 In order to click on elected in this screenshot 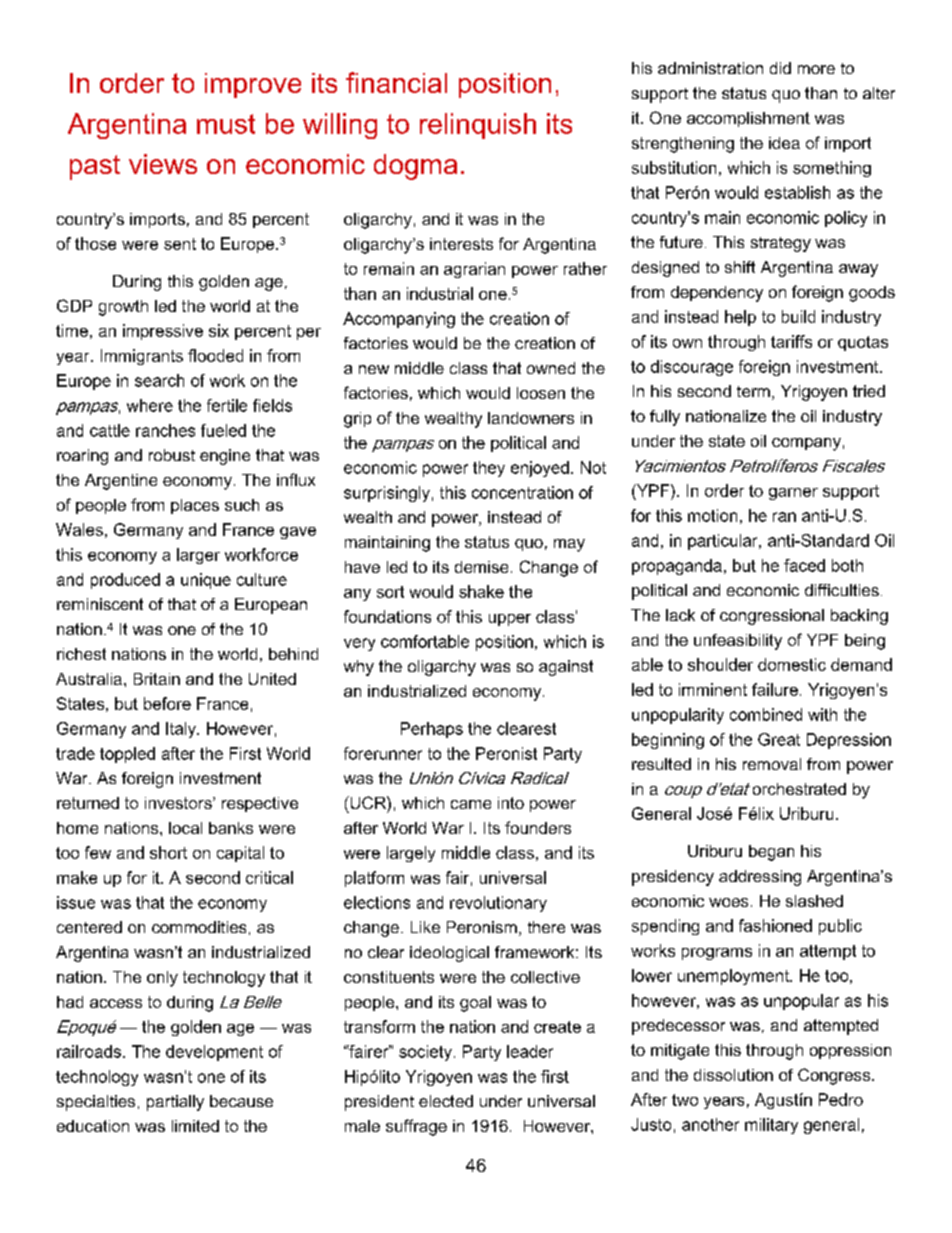, I will do `click(446, 1101)`.
